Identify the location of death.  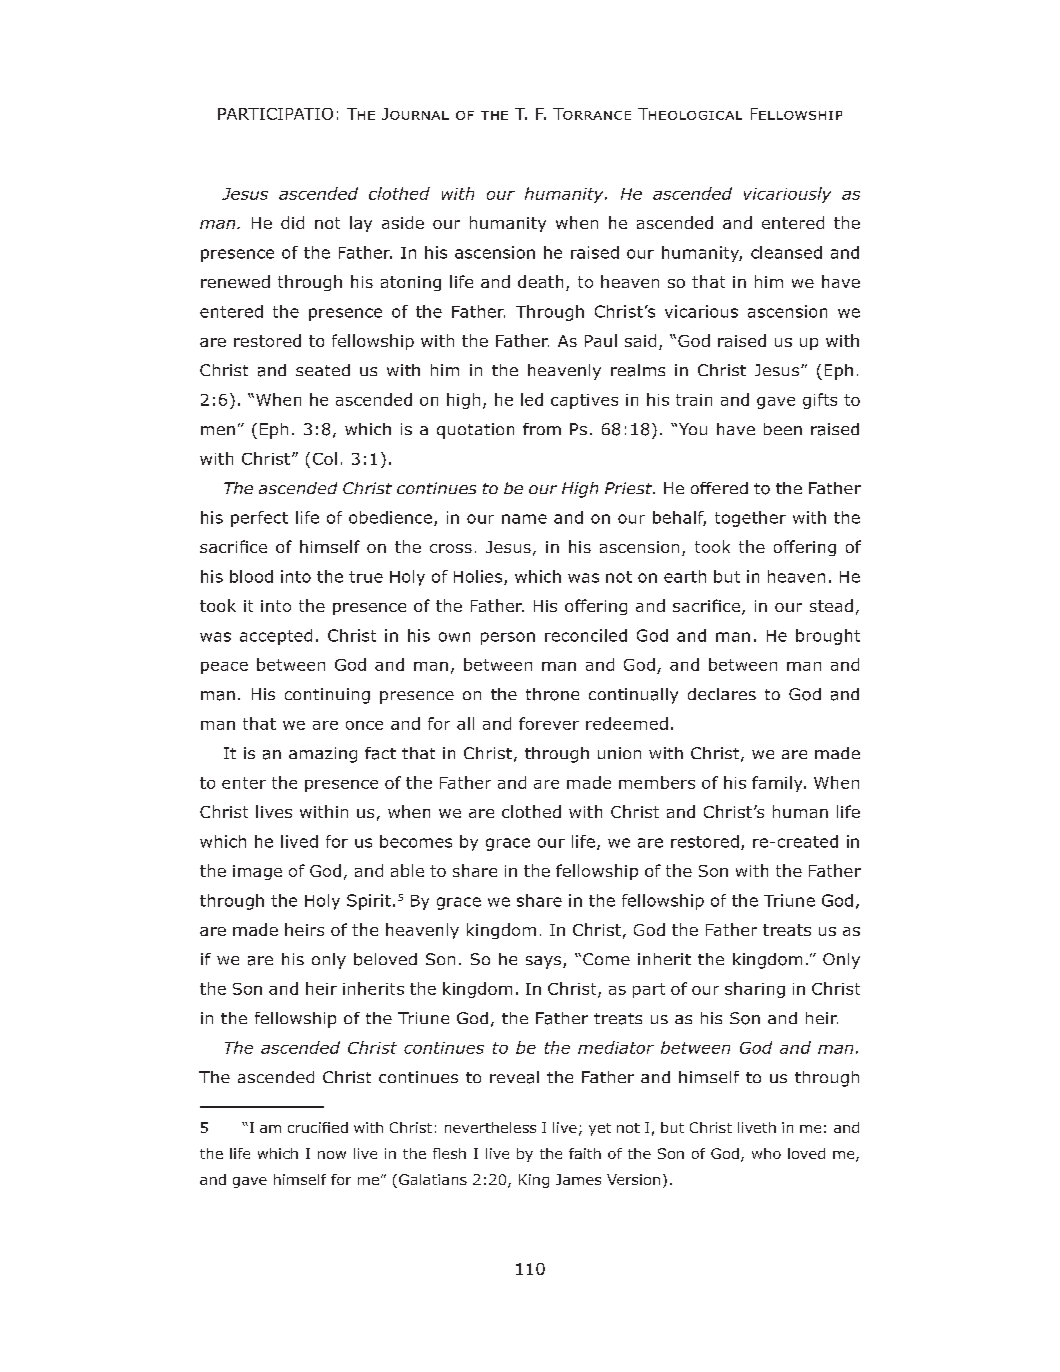
(540, 281).
